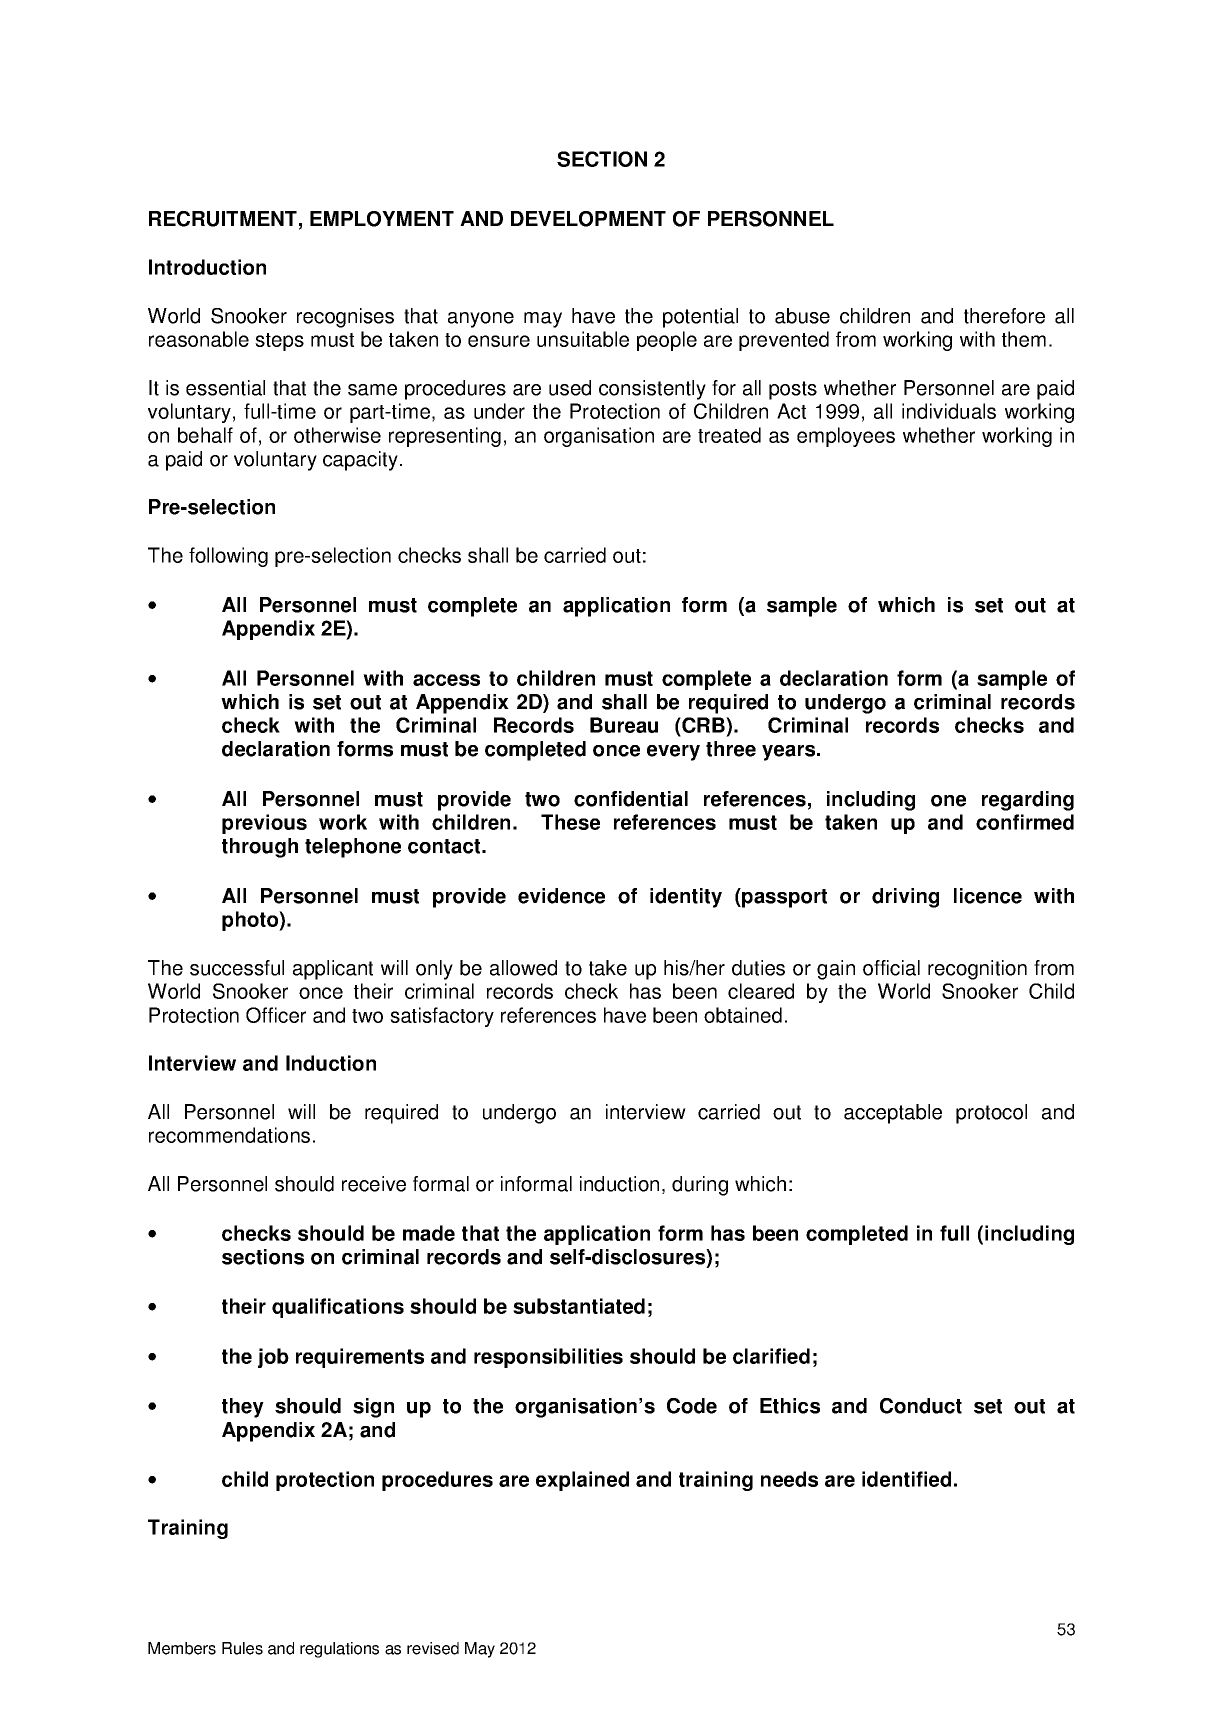 The image size is (1223, 1731). What do you see at coordinates (905, 898) in the screenshot?
I see `driving` at bounding box center [905, 898].
